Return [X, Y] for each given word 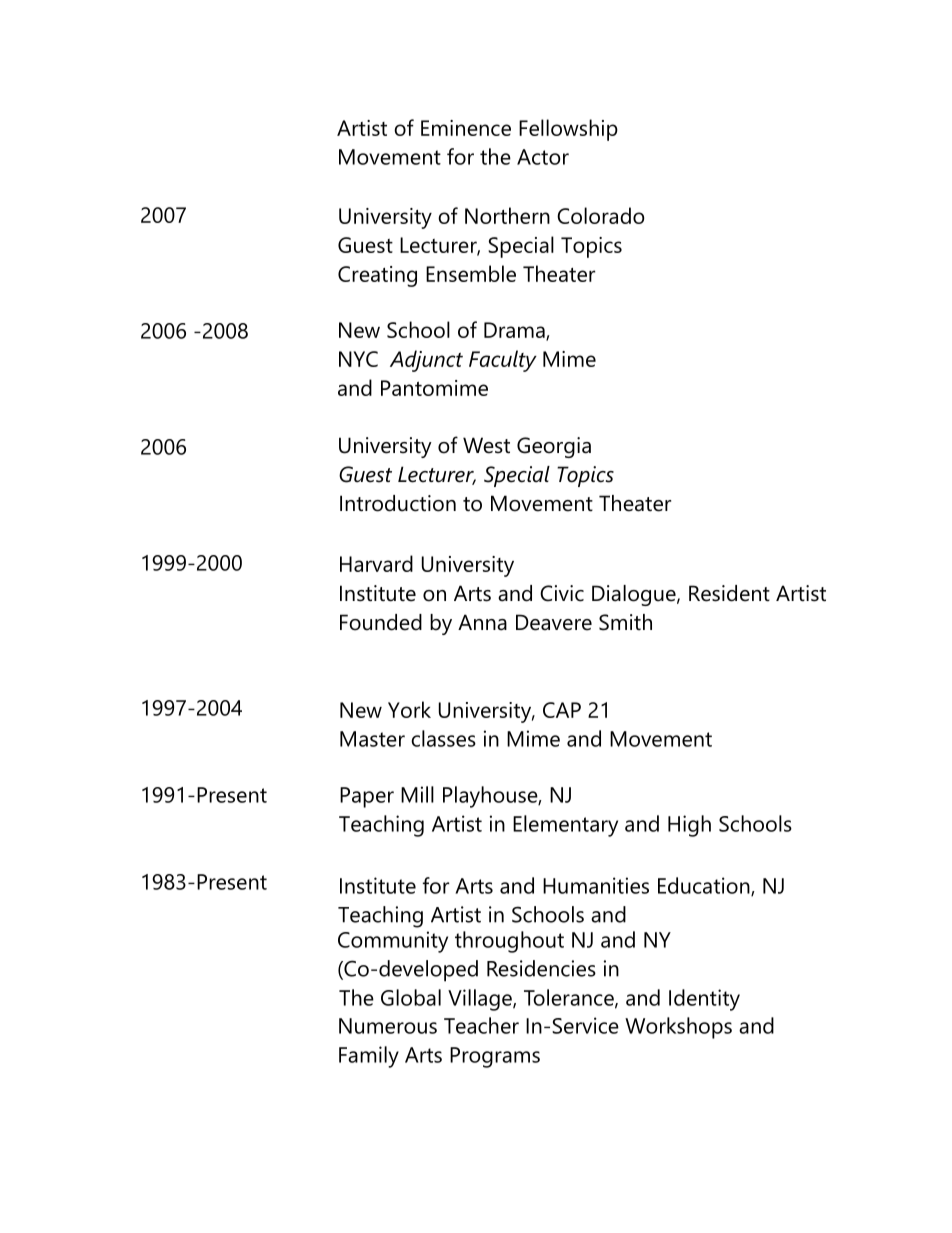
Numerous [388, 1026]
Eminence [466, 128]
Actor [543, 157]
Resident [729, 593]
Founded [381, 622]
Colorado [601, 215]
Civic [562, 593]
